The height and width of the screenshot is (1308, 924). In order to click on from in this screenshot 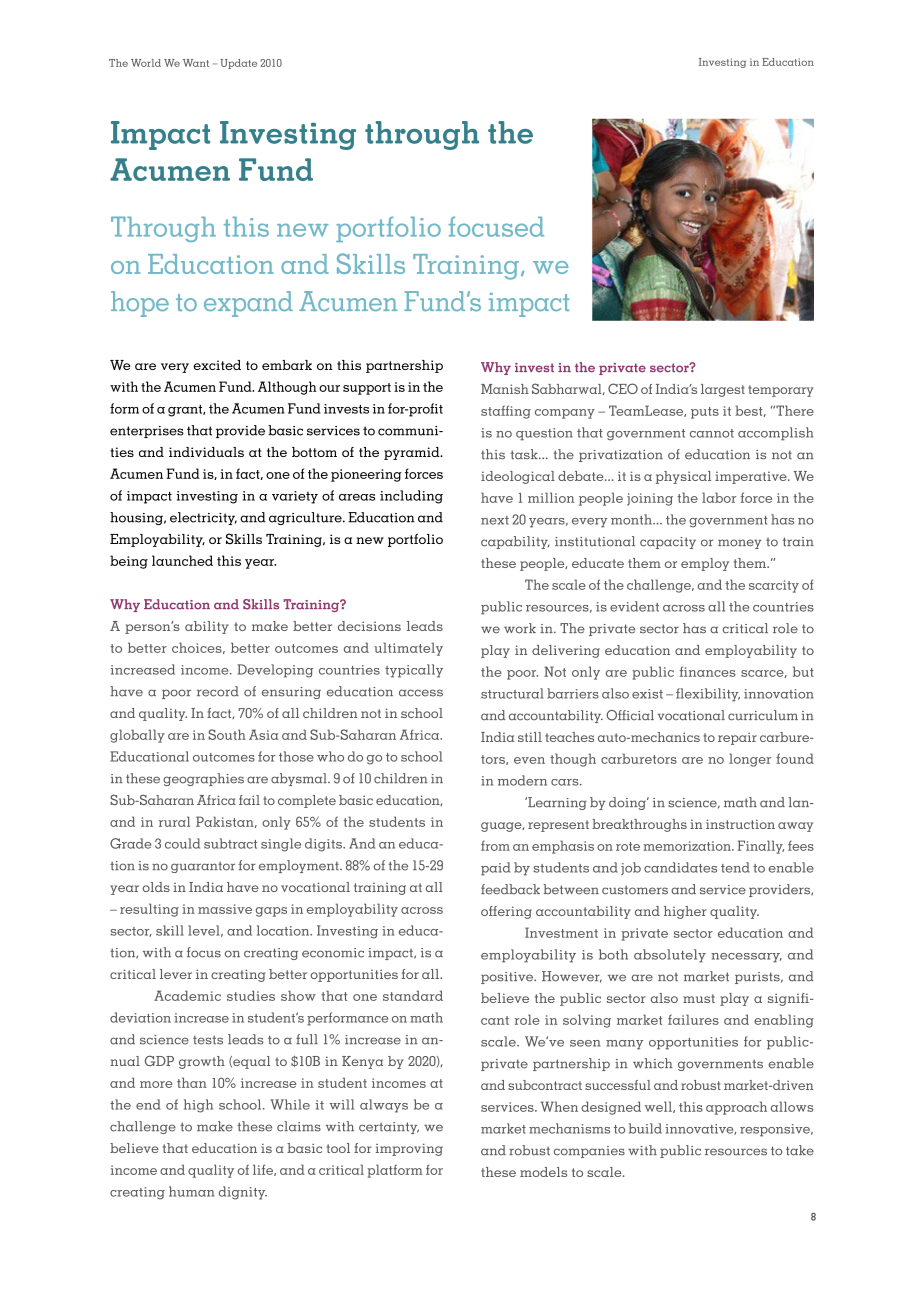, I will do `click(495, 846)`.
